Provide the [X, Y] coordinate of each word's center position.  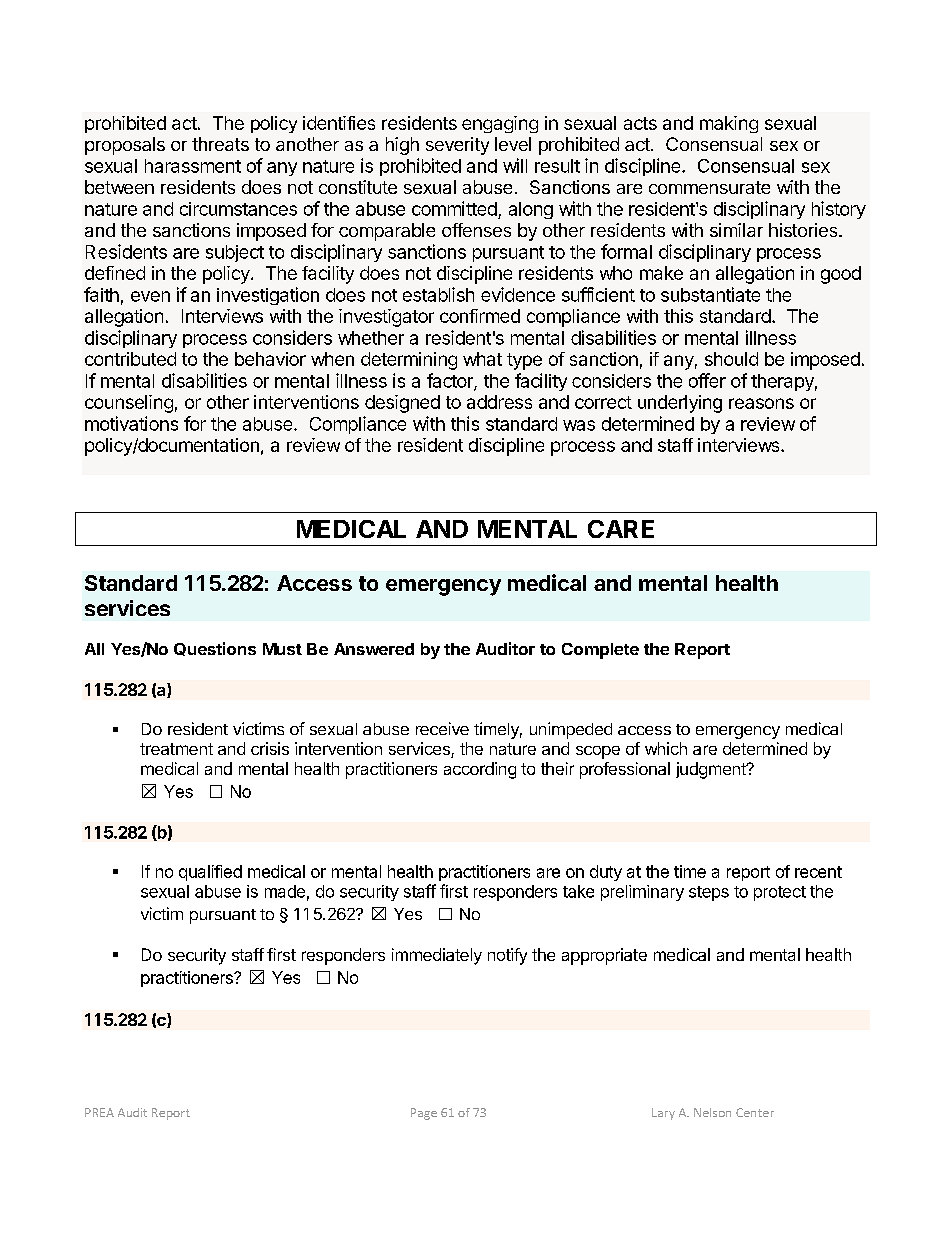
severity [457, 146]
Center [755, 1112]
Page [424, 1114]
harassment [193, 166]
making [729, 124]
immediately [437, 956]
